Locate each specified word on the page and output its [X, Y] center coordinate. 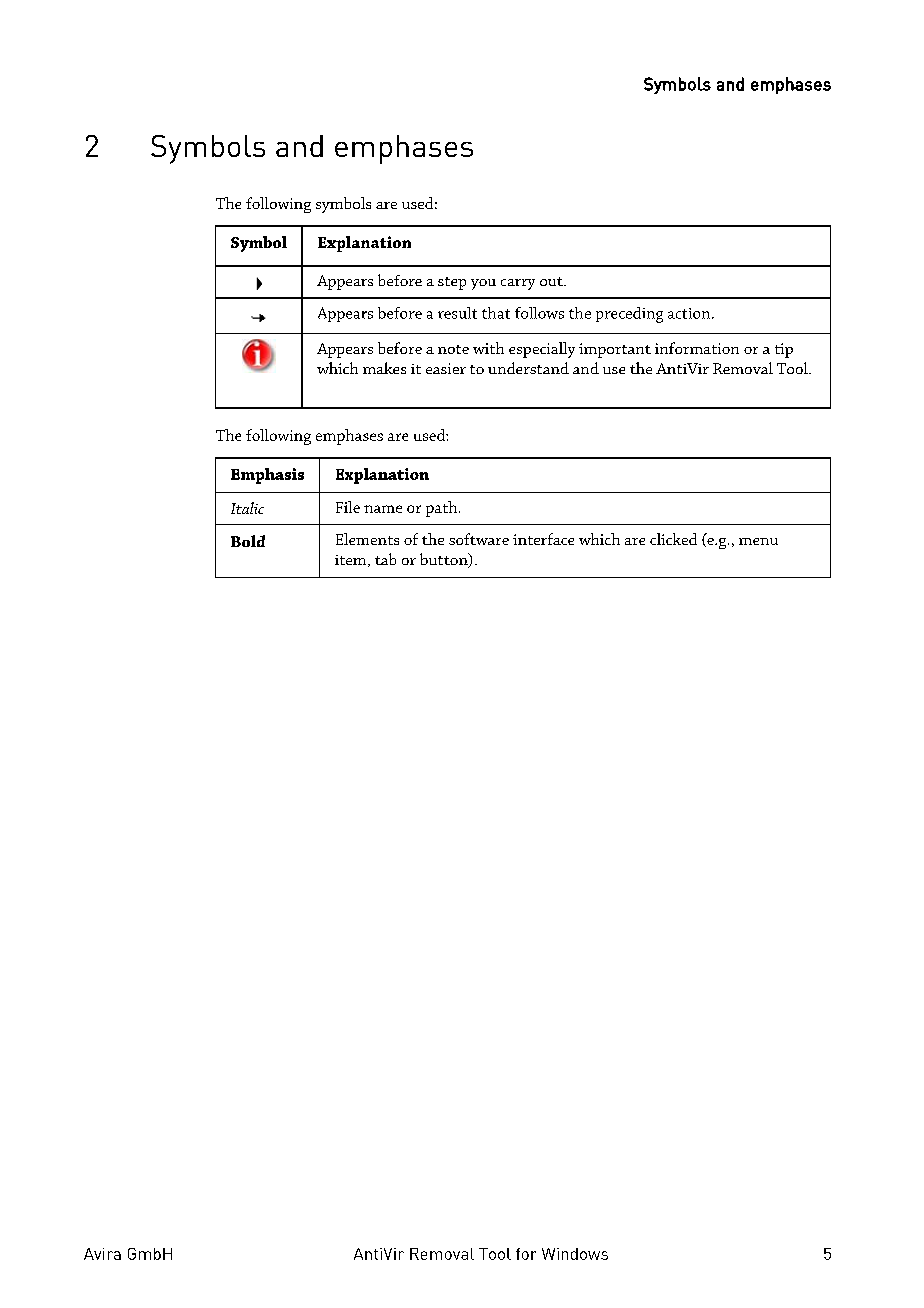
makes [384, 368]
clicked [673, 539]
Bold [248, 541]
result [457, 313]
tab [385, 559]
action [690, 313]
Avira [102, 1254]
